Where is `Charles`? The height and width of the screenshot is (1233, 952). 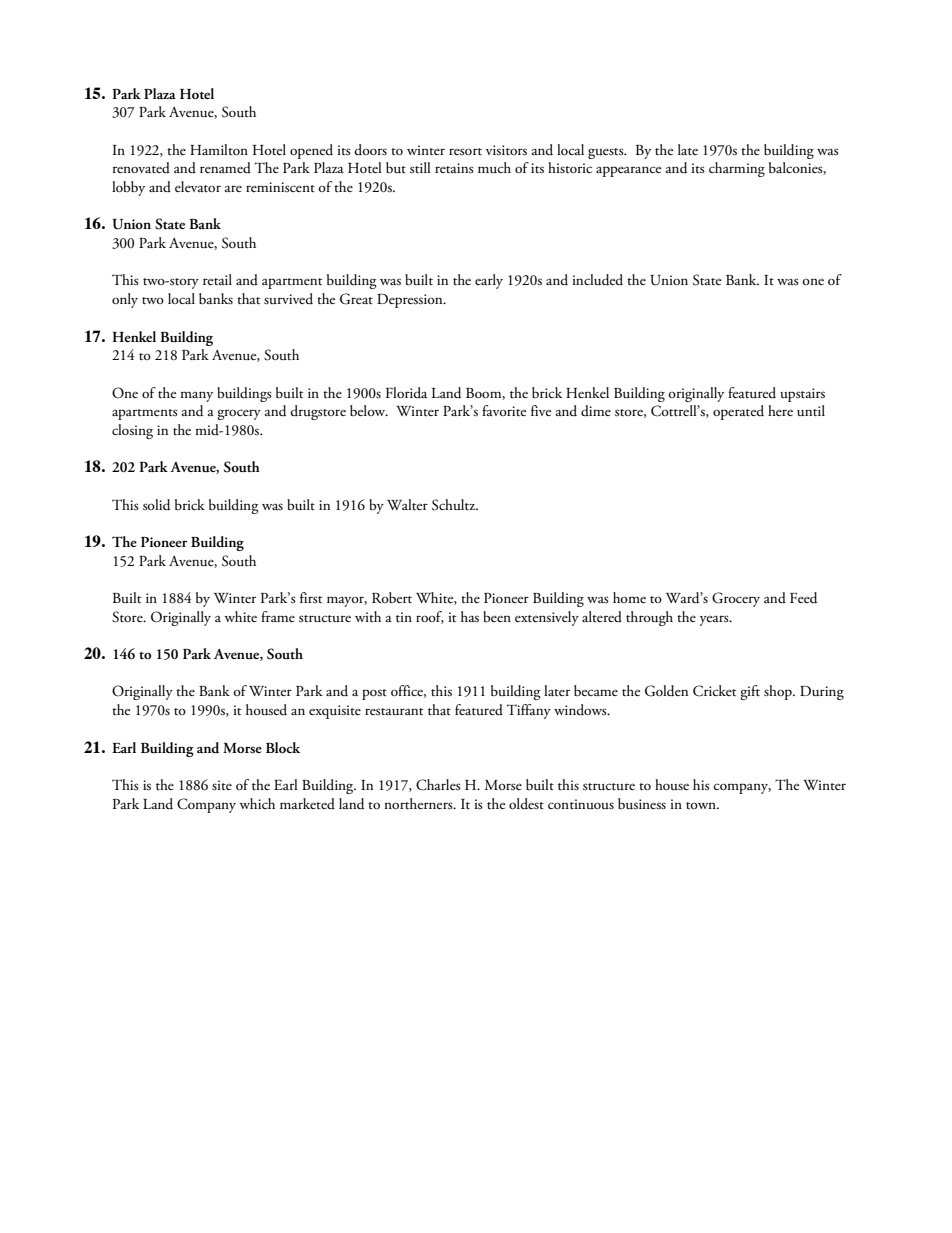
Charles is located at coordinates (438, 785).
